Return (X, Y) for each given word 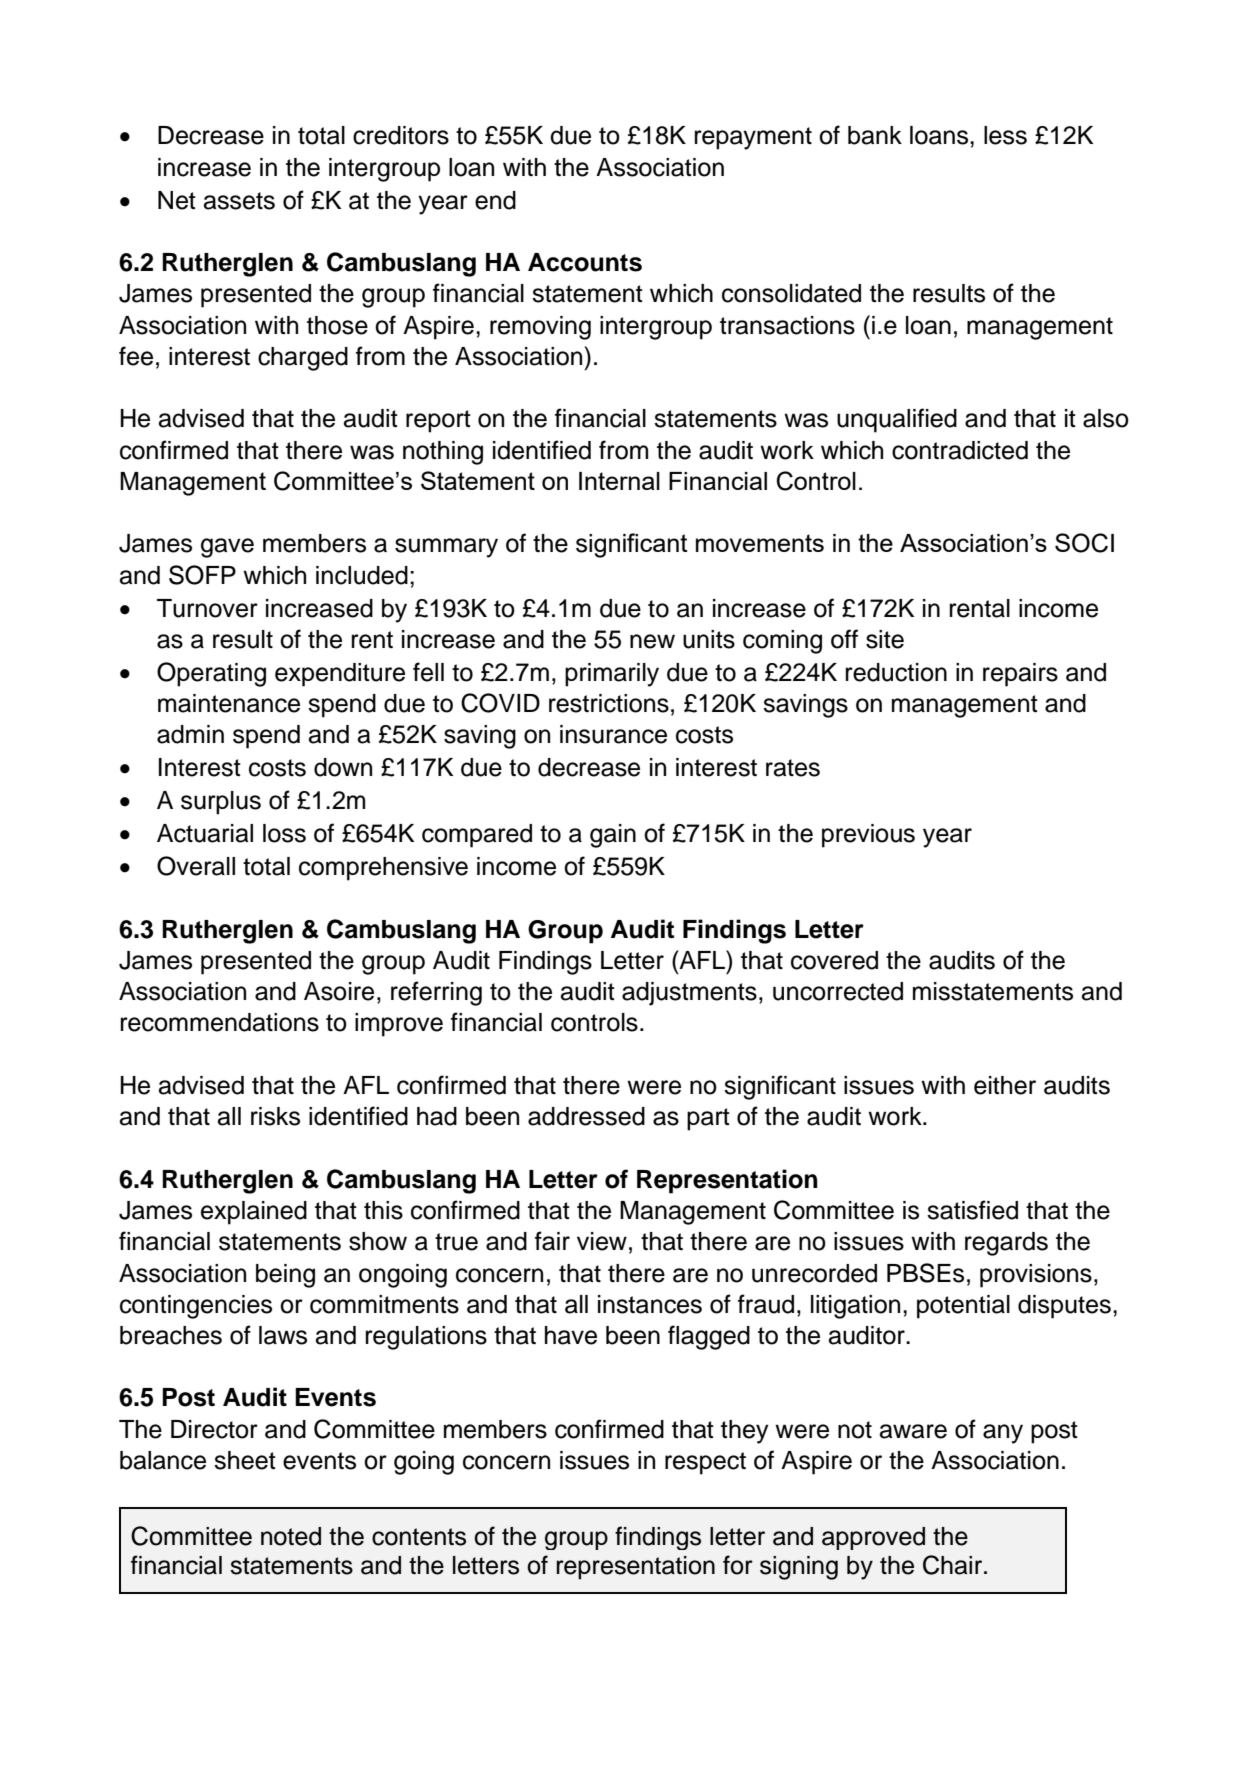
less (1005, 135)
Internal (619, 481)
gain (613, 836)
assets (239, 201)
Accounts (585, 262)
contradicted (960, 450)
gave (227, 548)
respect (705, 1463)
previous (868, 836)
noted (291, 1536)
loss (284, 833)
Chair (954, 1565)
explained (254, 1213)
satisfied (972, 1210)
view (602, 1241)
